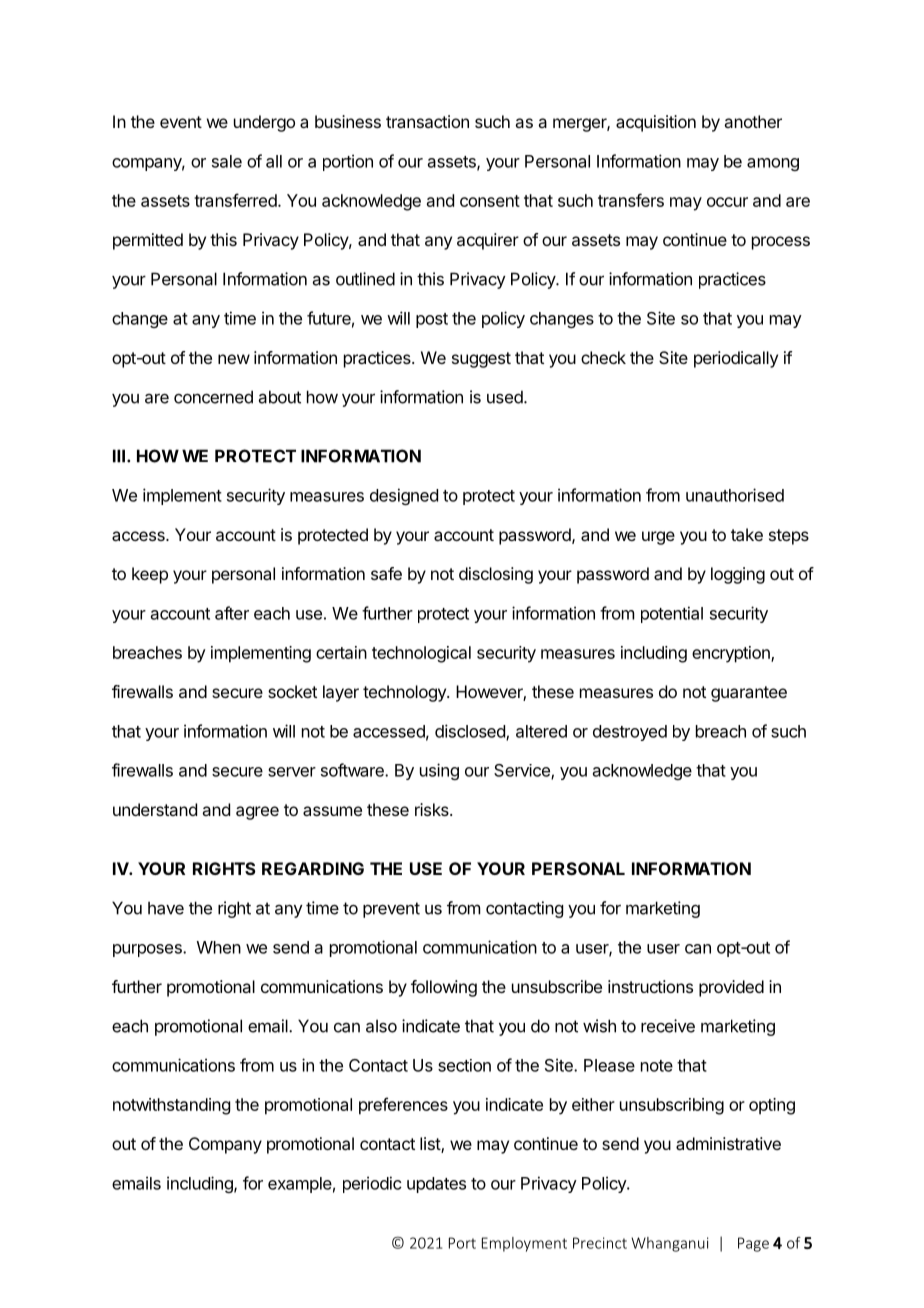 Image resolution: width=924 pixels, height=1308 pixels. I want to click on updates, so click(436, 1185).
